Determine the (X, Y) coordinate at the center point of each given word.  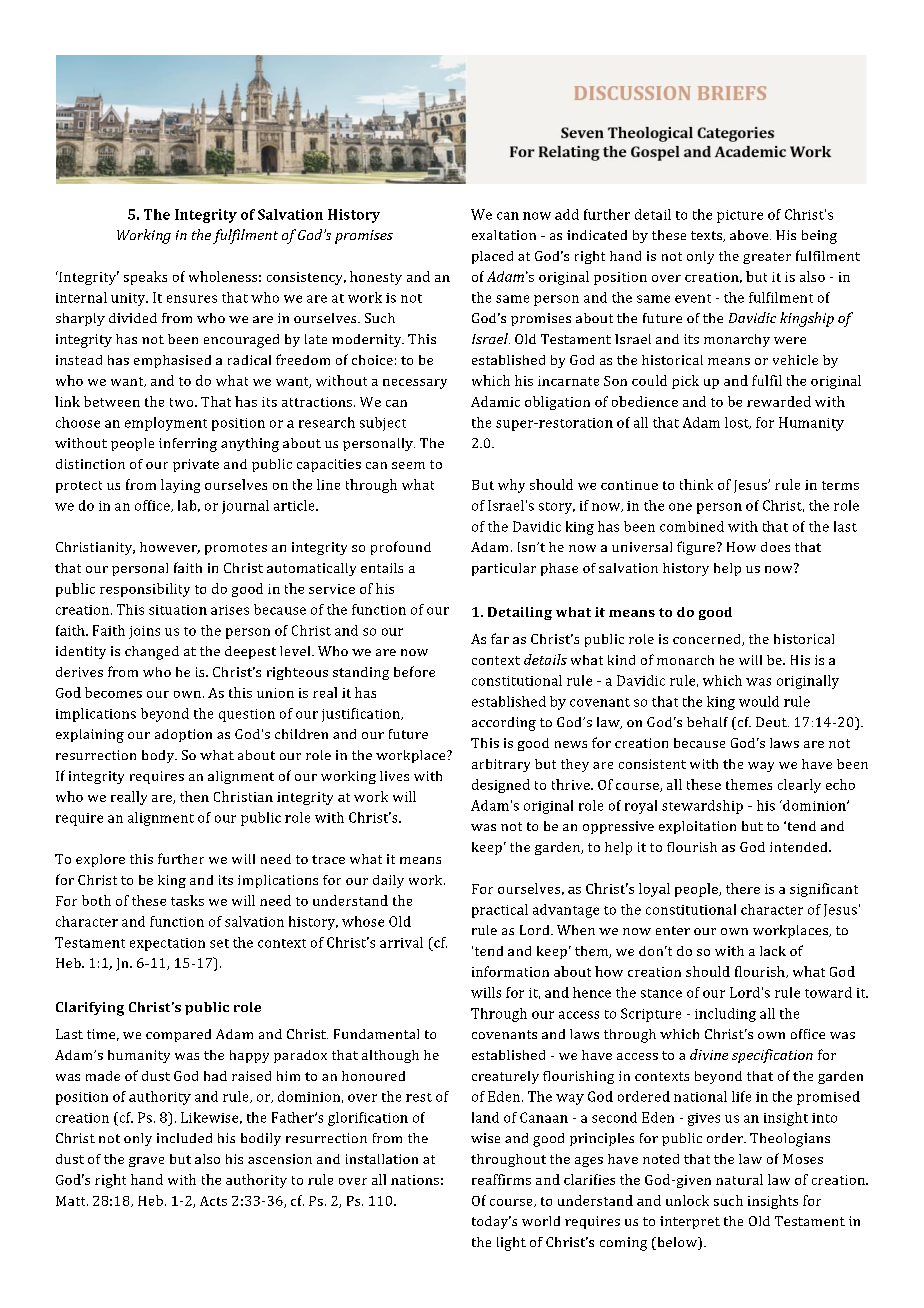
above (750, 235)
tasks (187, 900)
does (775, 547)
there (743, 888)
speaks (145, 278)
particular (504, 569)
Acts (213, 1201)
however (170, 548)
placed (492, 257)
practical (500, 911)
